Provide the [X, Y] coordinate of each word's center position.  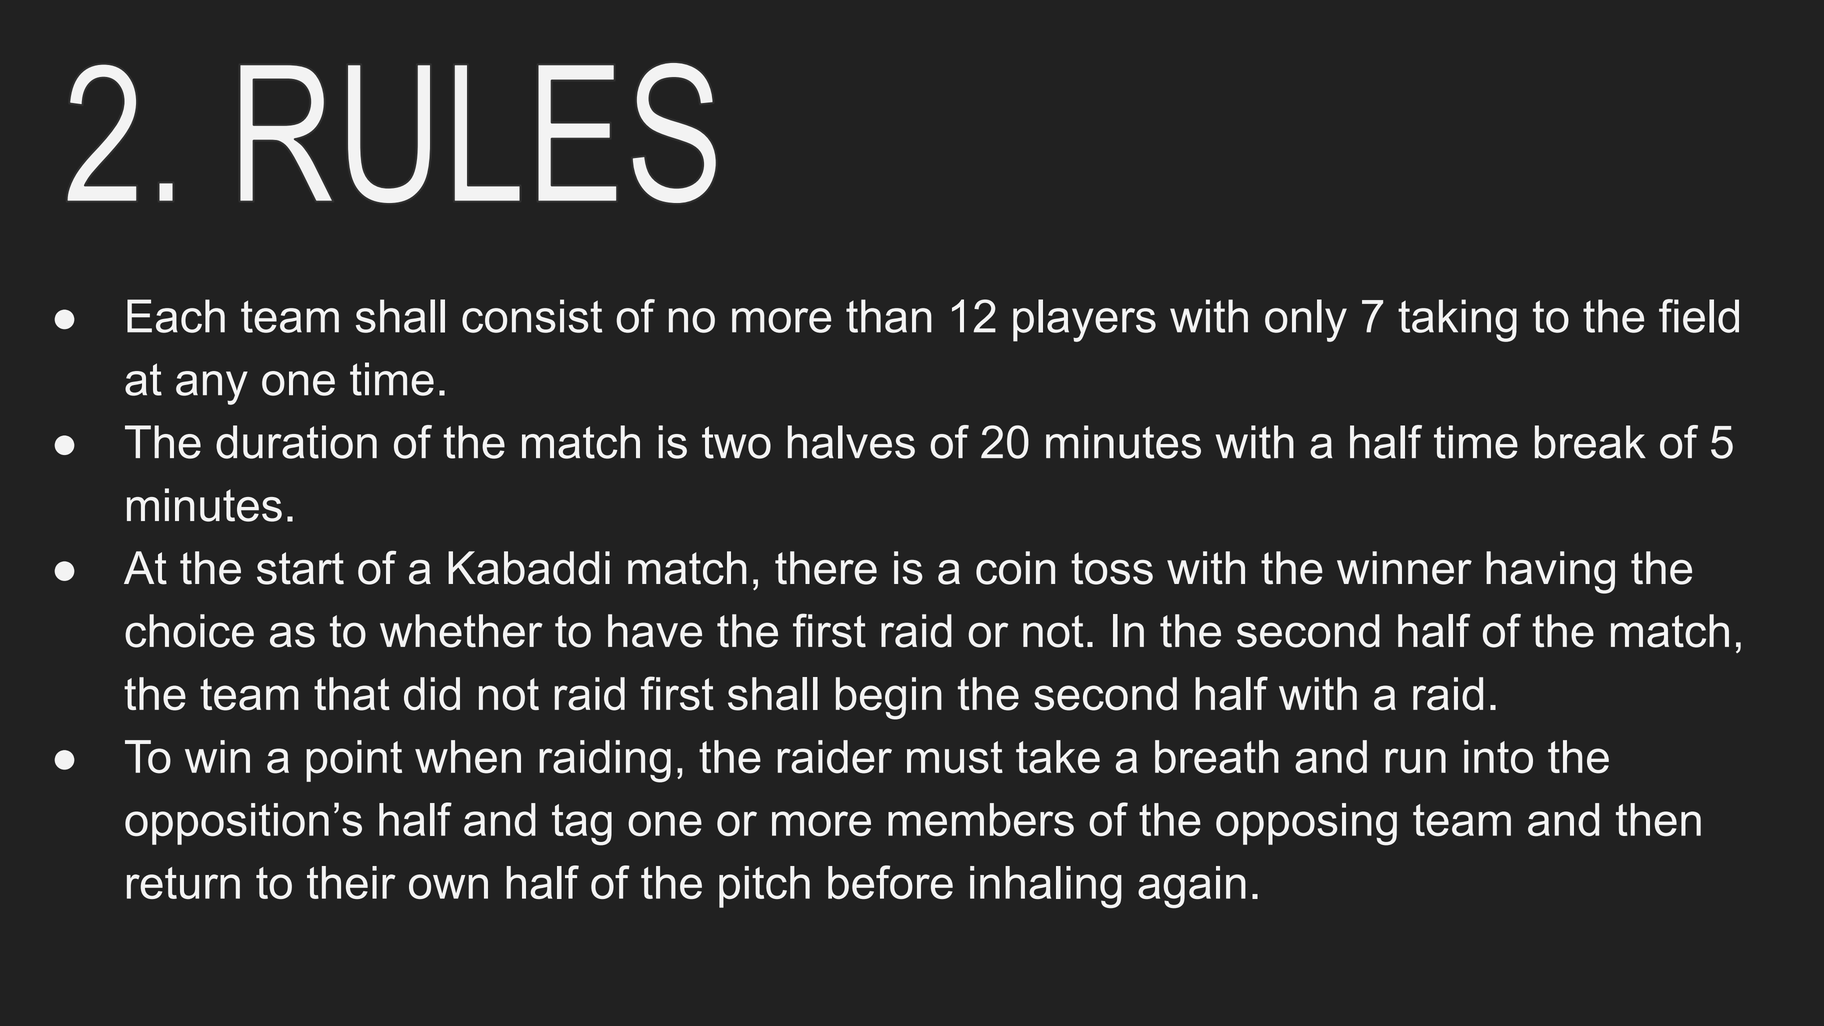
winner [1404, 568]
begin [889, 698]
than [889, 316]
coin [1015, 568]
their [351, 882]
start [300, 568]
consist [532, 316]
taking [1457, 320]
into [1498, 757]
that [352, 694]
